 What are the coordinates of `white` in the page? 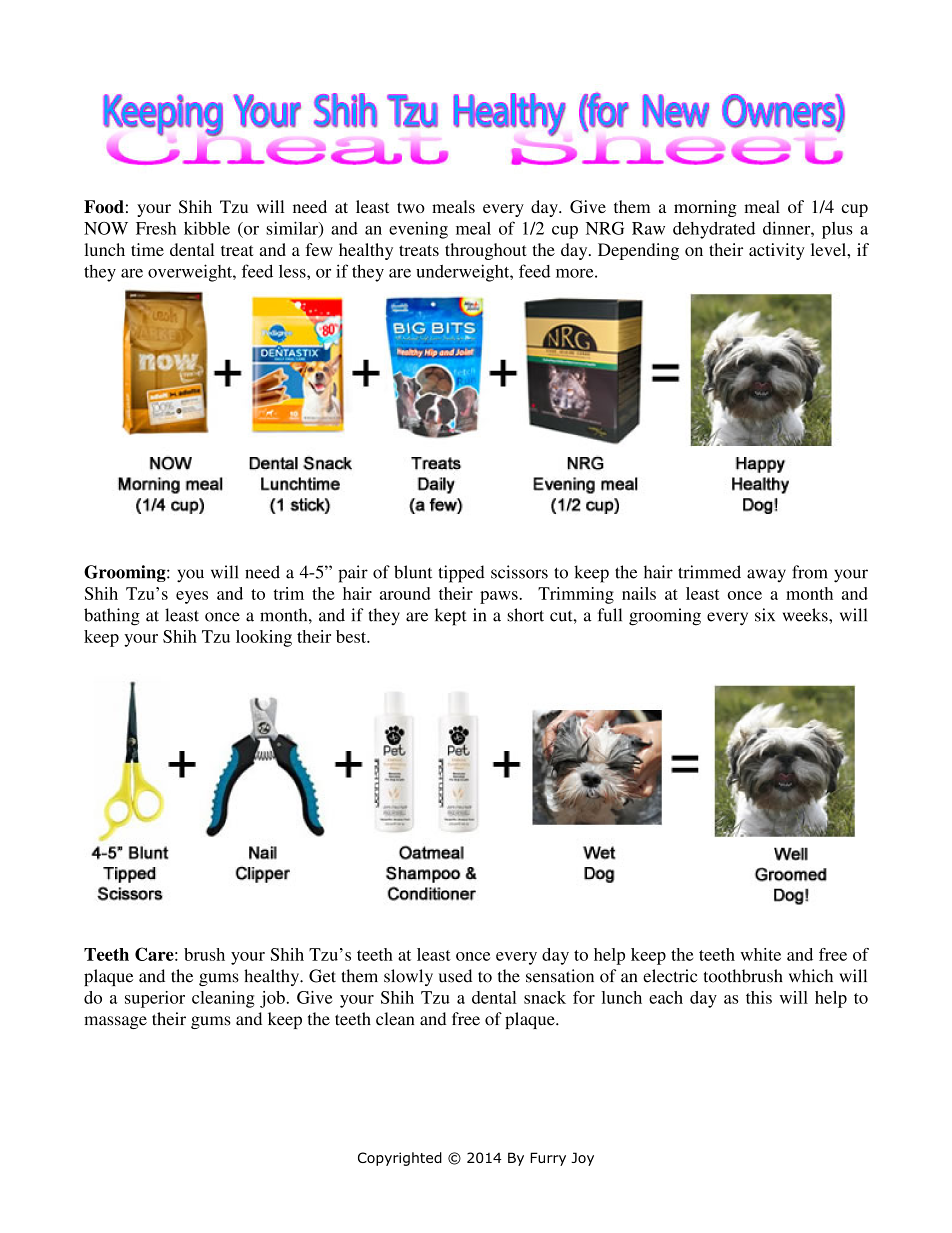 It's located at (761, 954).
